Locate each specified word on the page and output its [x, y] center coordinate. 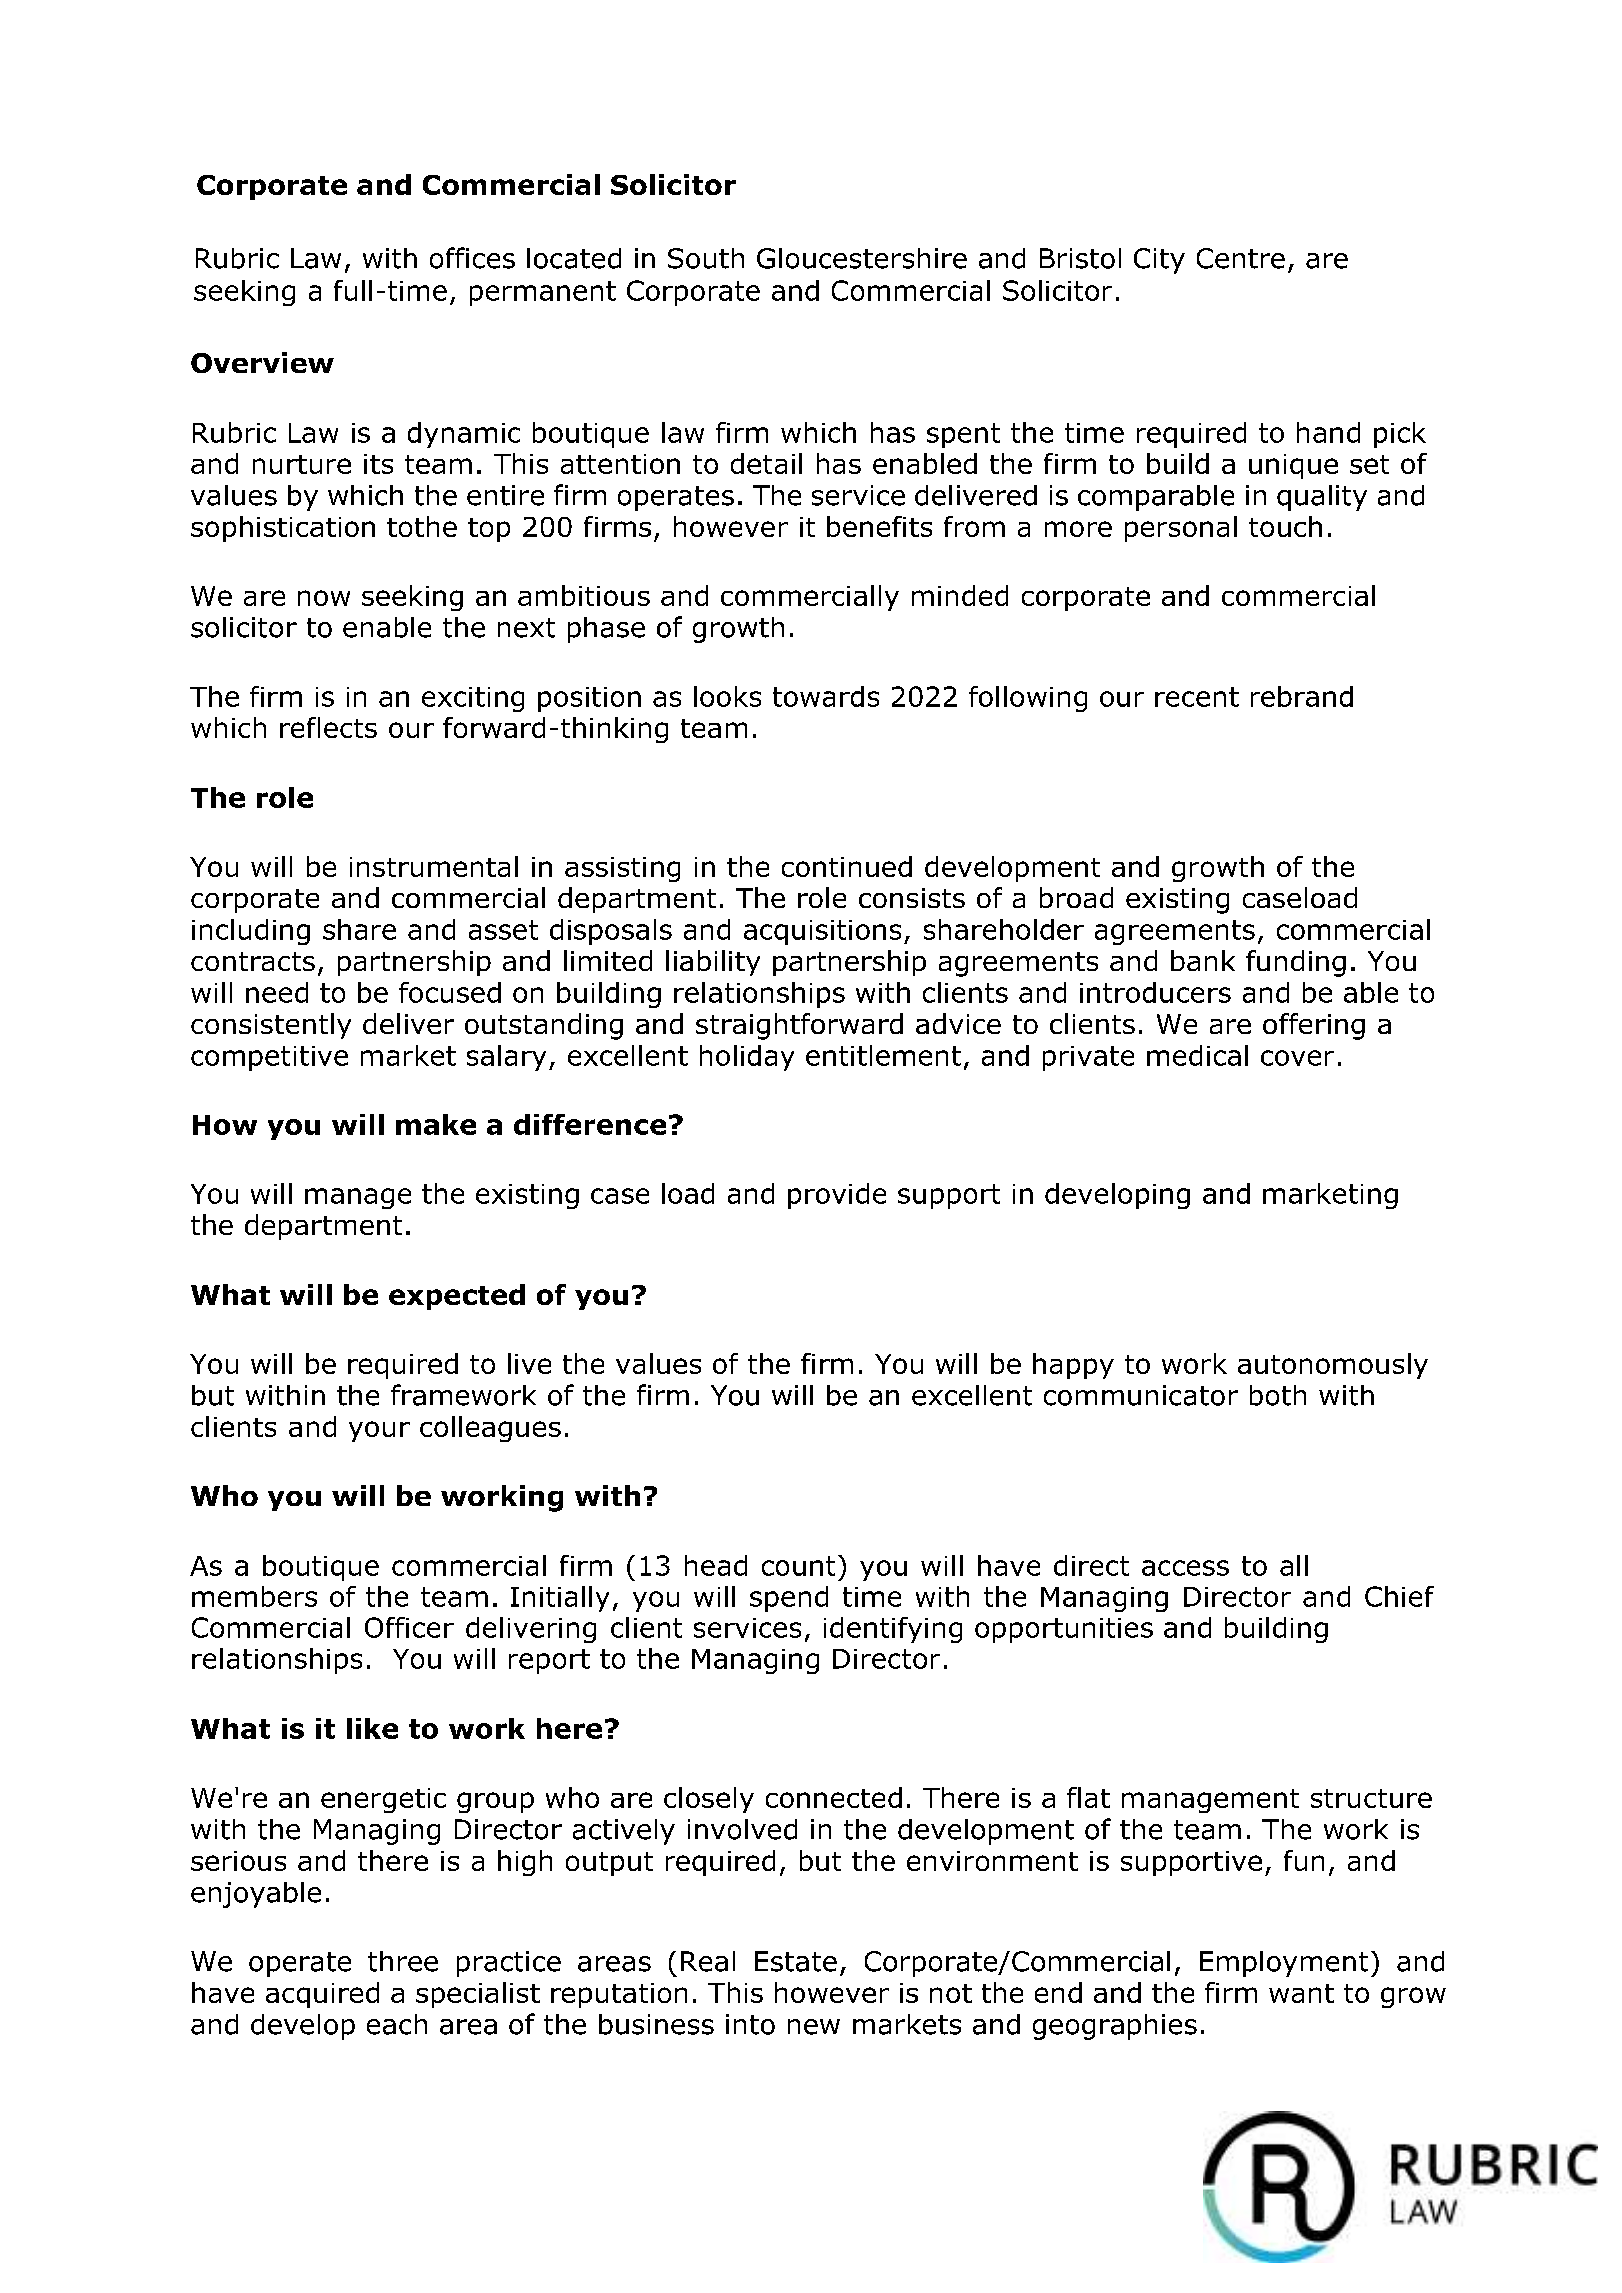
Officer [409, 1627]
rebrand [1302, 696]
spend [789, 1599]
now [324, 598]
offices [472, 258]
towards [826, 696]
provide [837, 1196]
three [403, 1961]
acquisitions [822, 932]
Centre [1241, 258]
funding [1296, 963]
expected [457, 1297]
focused [450, 992]
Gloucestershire [862, 258]
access [1185, 1568]
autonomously [1333, 1366]
